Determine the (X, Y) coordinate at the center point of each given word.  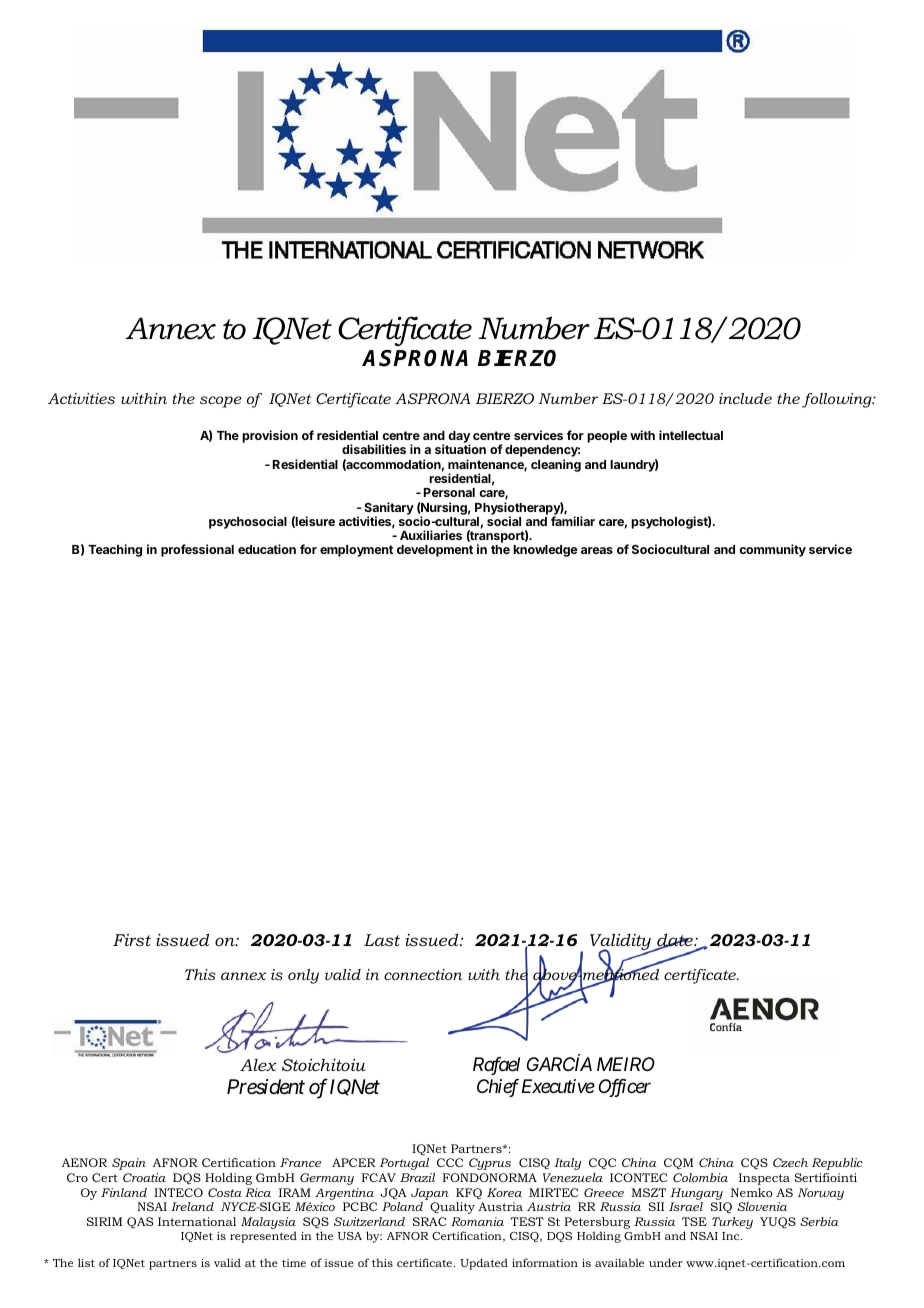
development (435, 551)
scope (221, 402)
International (197, 1221)
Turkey (732, 1223)
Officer (624, 1088)
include (745, 398)
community (772, 550)
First (132, 940)
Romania (477, 1221)
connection (423, 974)
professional (197, 550)
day (458, 438)
